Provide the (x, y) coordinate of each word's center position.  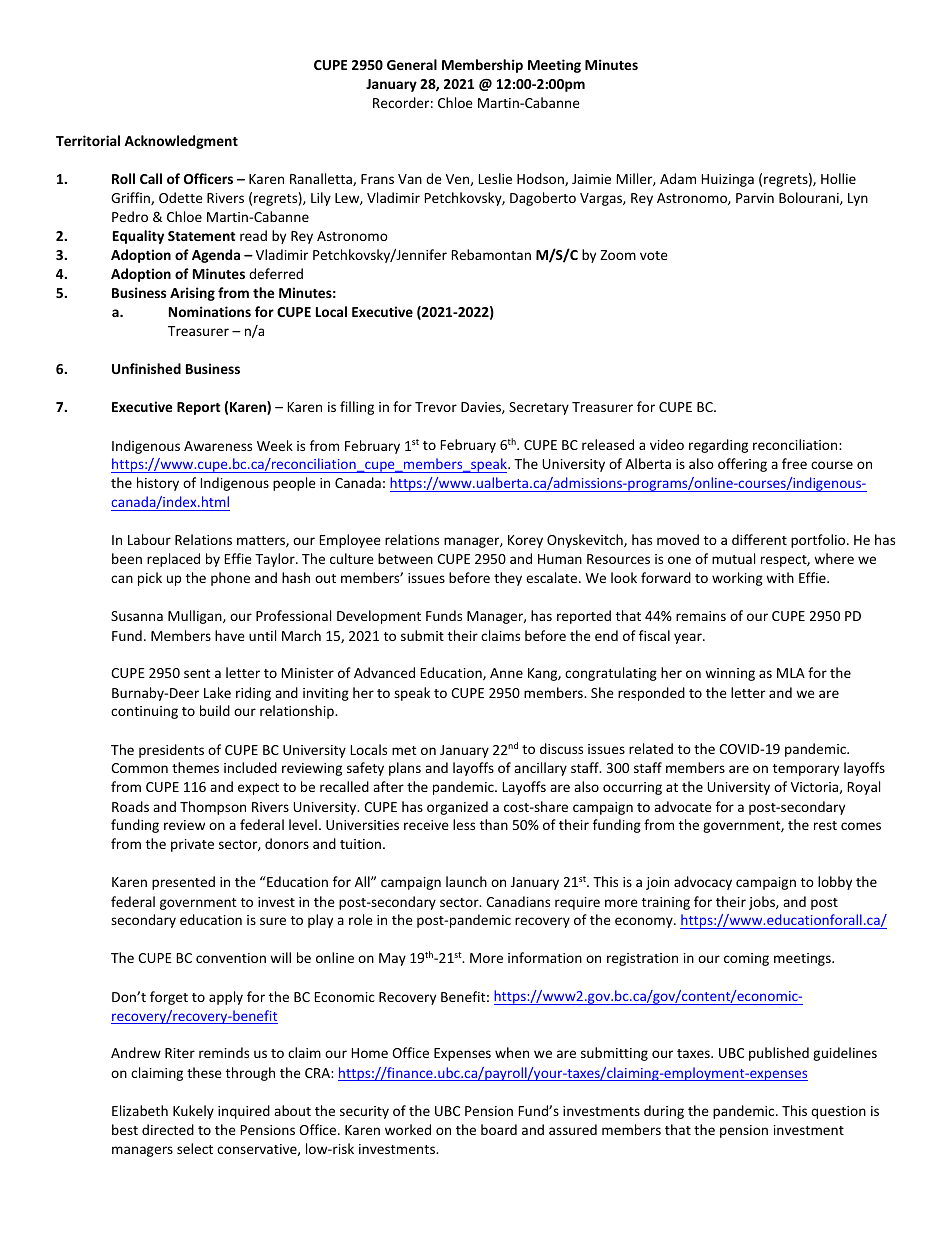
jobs (763, 903)
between (405, 558)
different (759, 539)
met (404, 750)
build (215, 710)
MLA (791, 673)
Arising (192, 294)
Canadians (518, 901)
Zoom (618, 255)
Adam (678, 178)
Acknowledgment (181, 142)
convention (231, 958)
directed (168, 1129)
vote (654, 255)
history (158, 484)
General (412, 64)
